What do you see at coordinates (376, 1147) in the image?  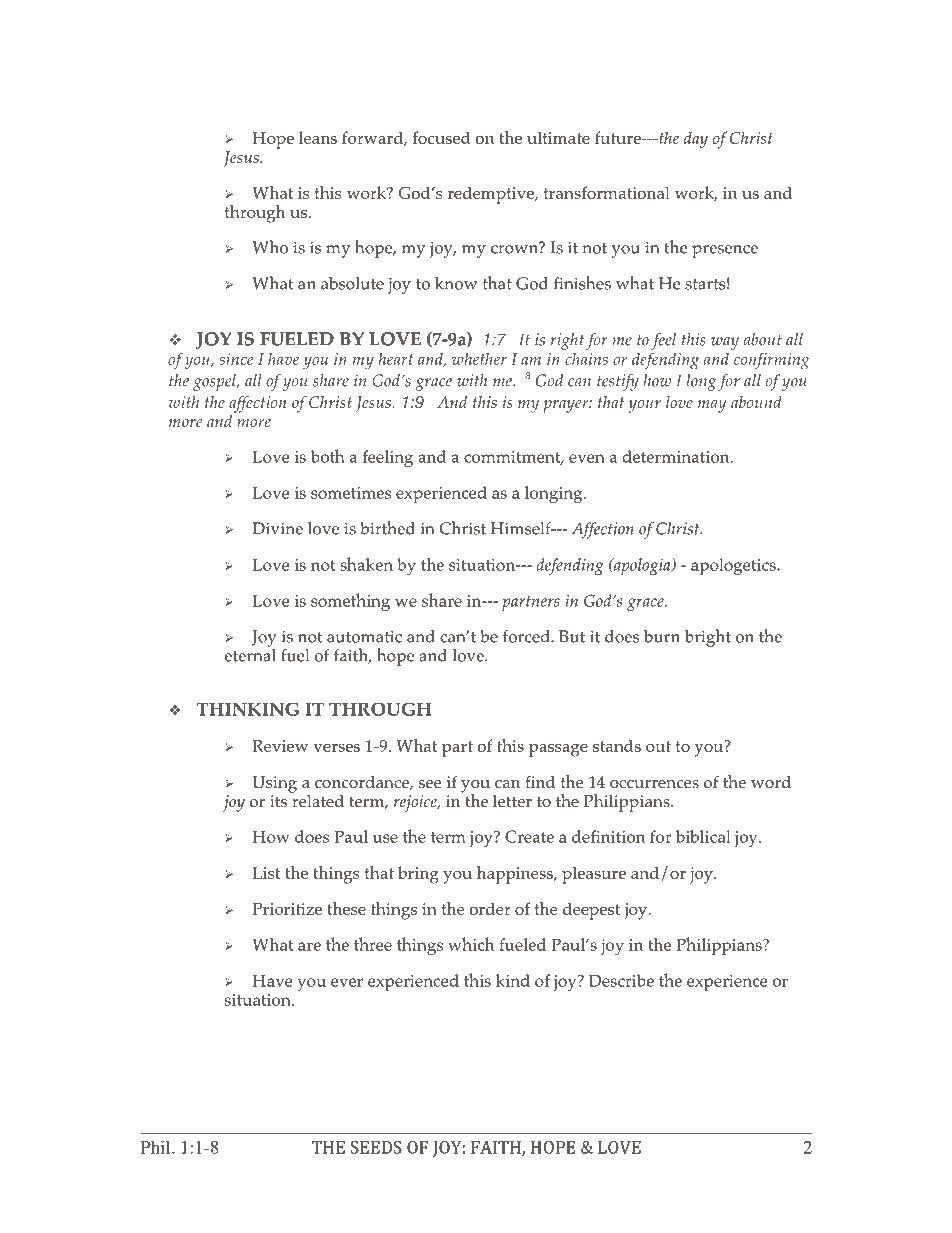 I see `SEEDS` at bounding box center [376, 1147].
